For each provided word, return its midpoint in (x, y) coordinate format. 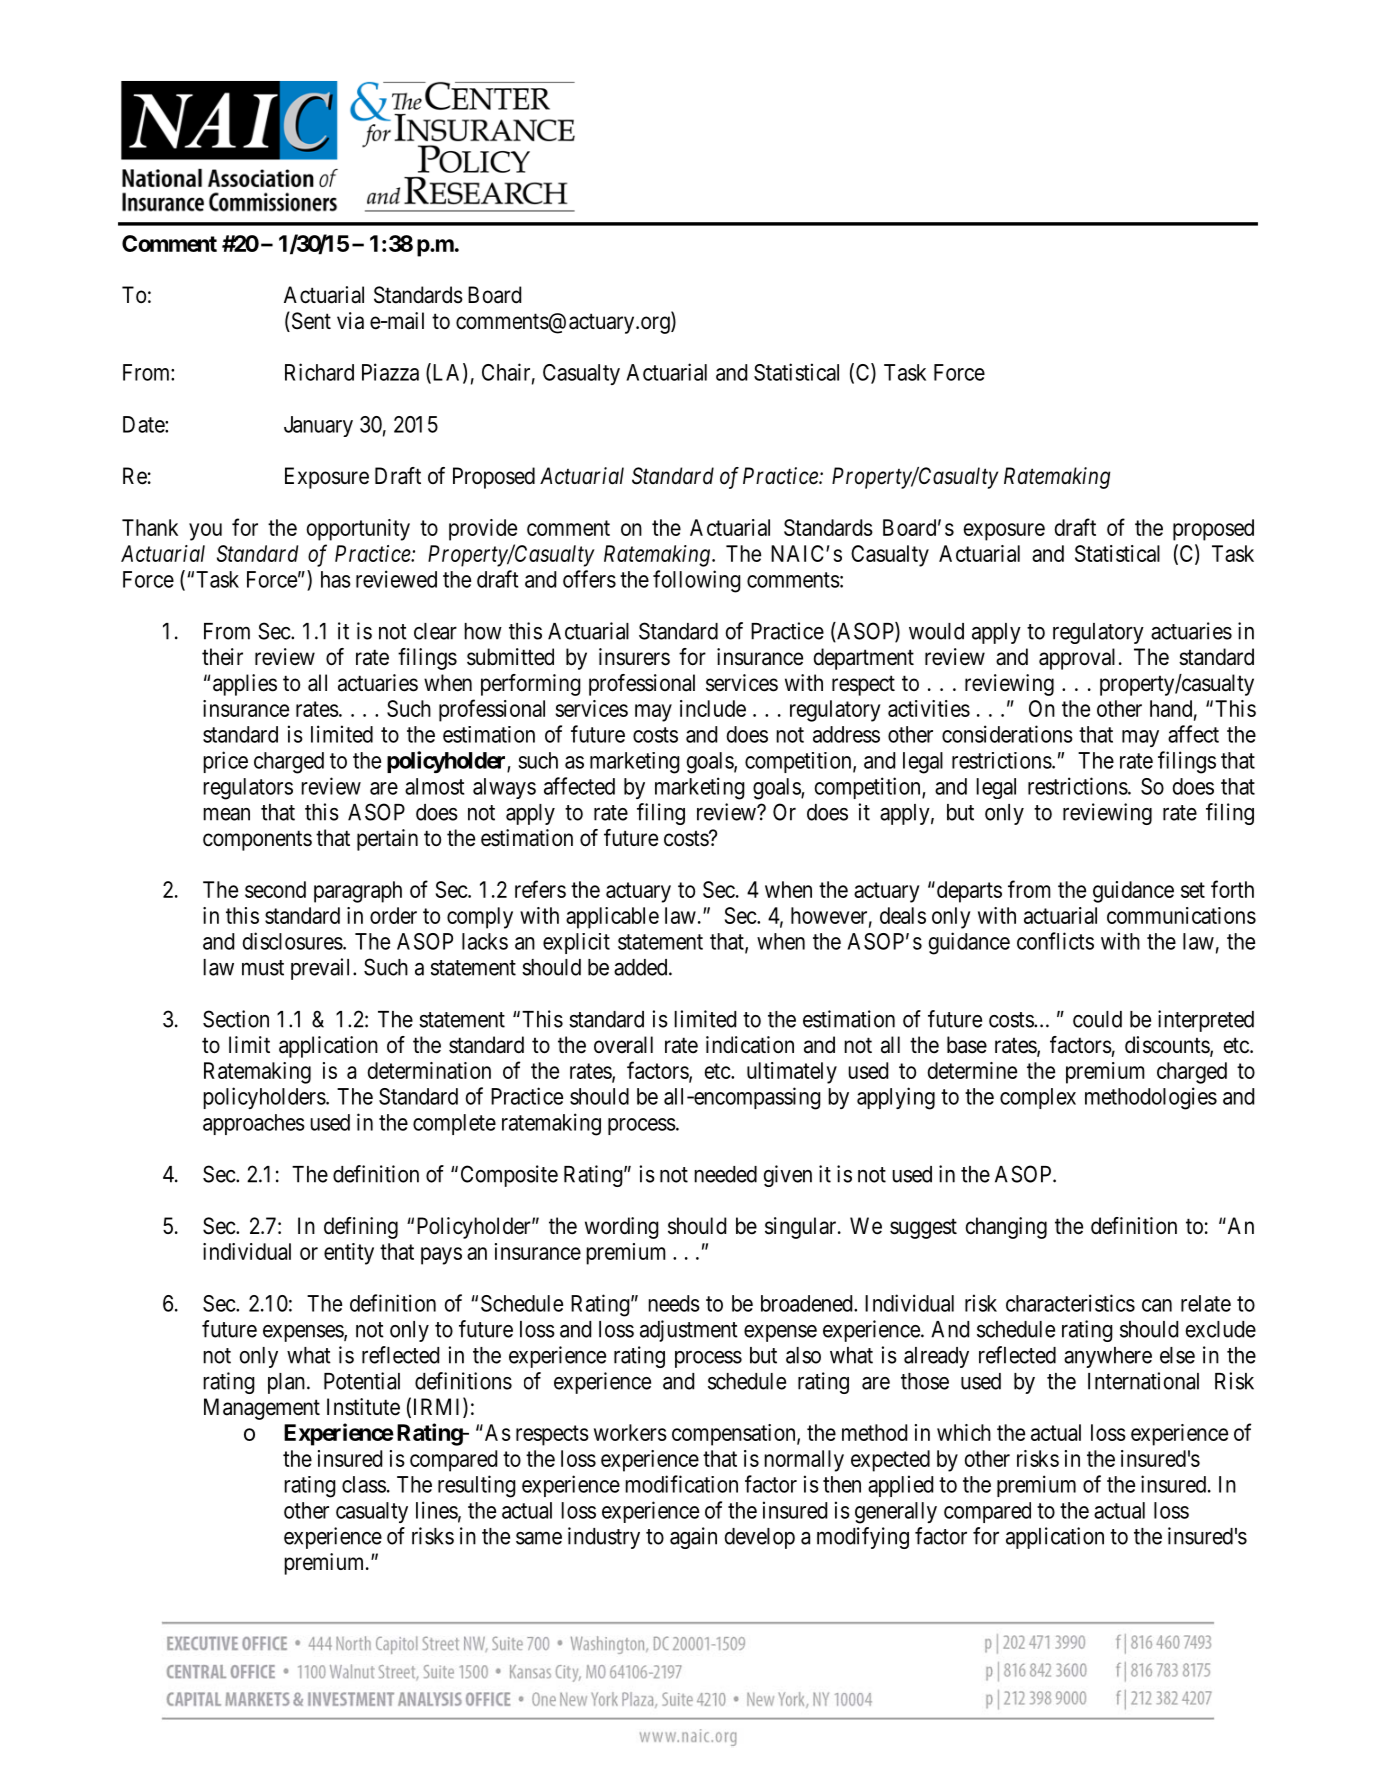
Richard (319, 372)
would (936, 631)
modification (681, 1484)
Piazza (390, 372)
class (364, 1484)
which (964, 1432)
